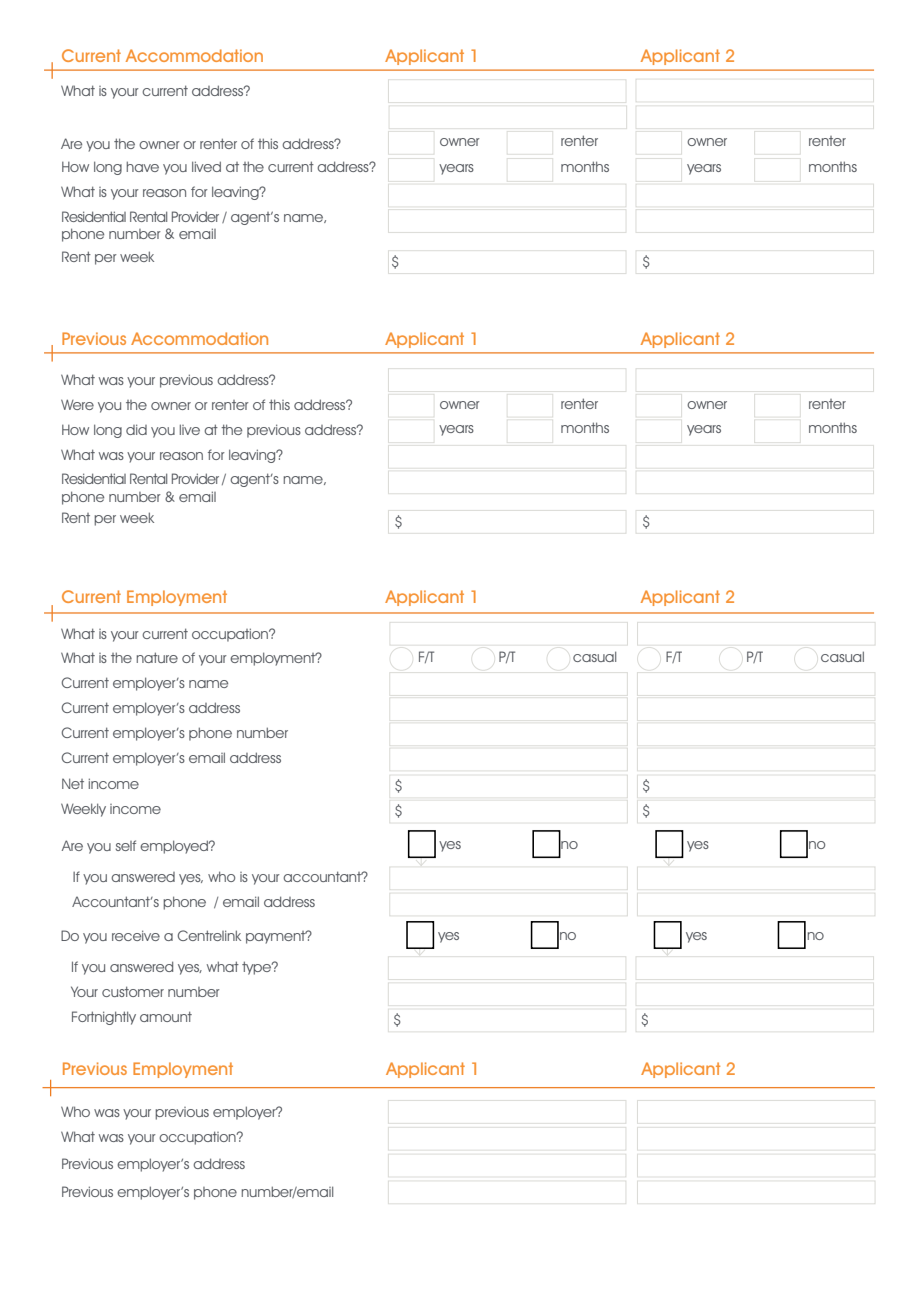  What do you see at coordinates (157, 657) in the screenshot?
I see `nature` at bounding box center [157, 657].
